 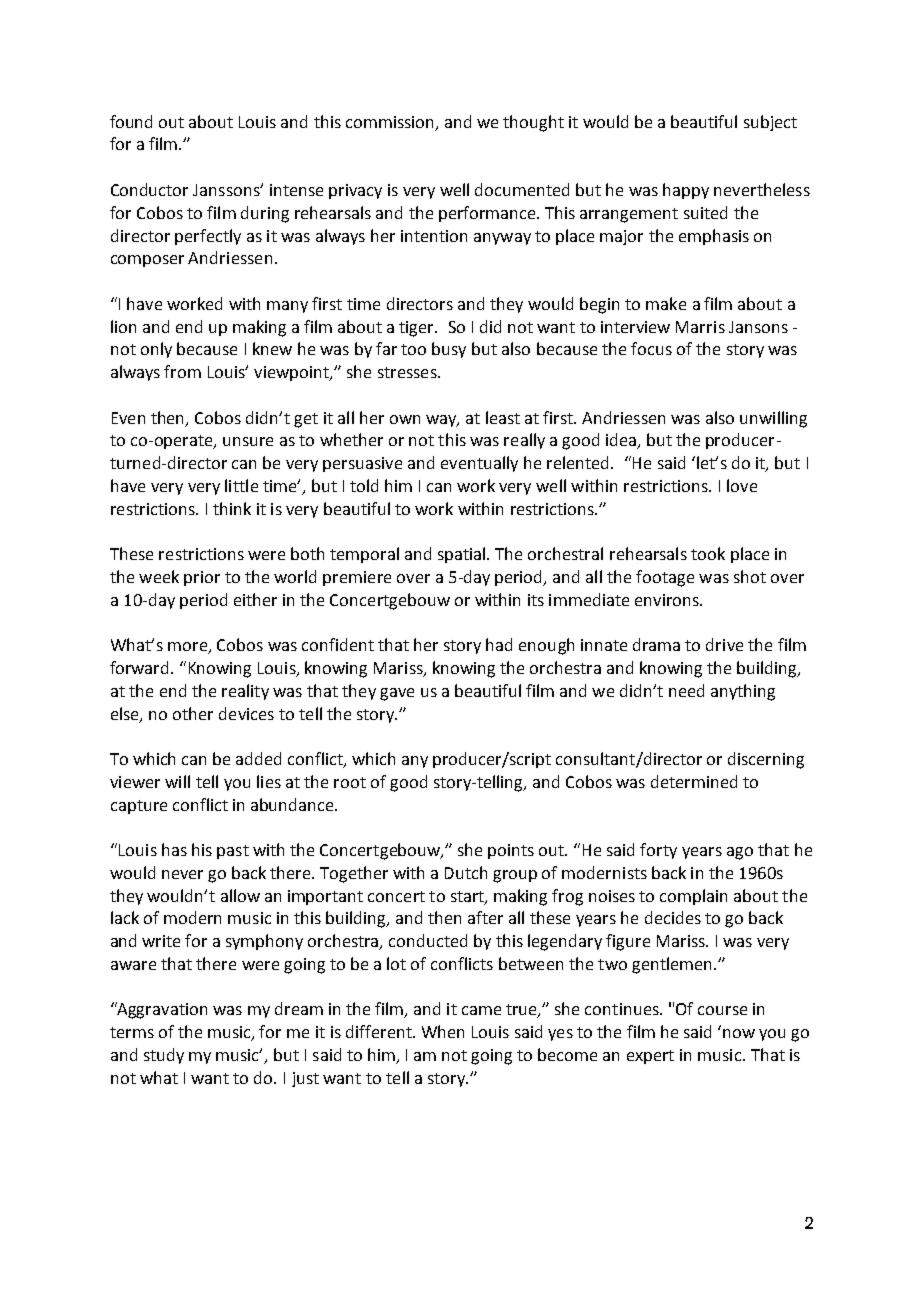 What do you see at coordinates (443, 1031) in the document?
I see `When` at bounding box center [443, 1031].
